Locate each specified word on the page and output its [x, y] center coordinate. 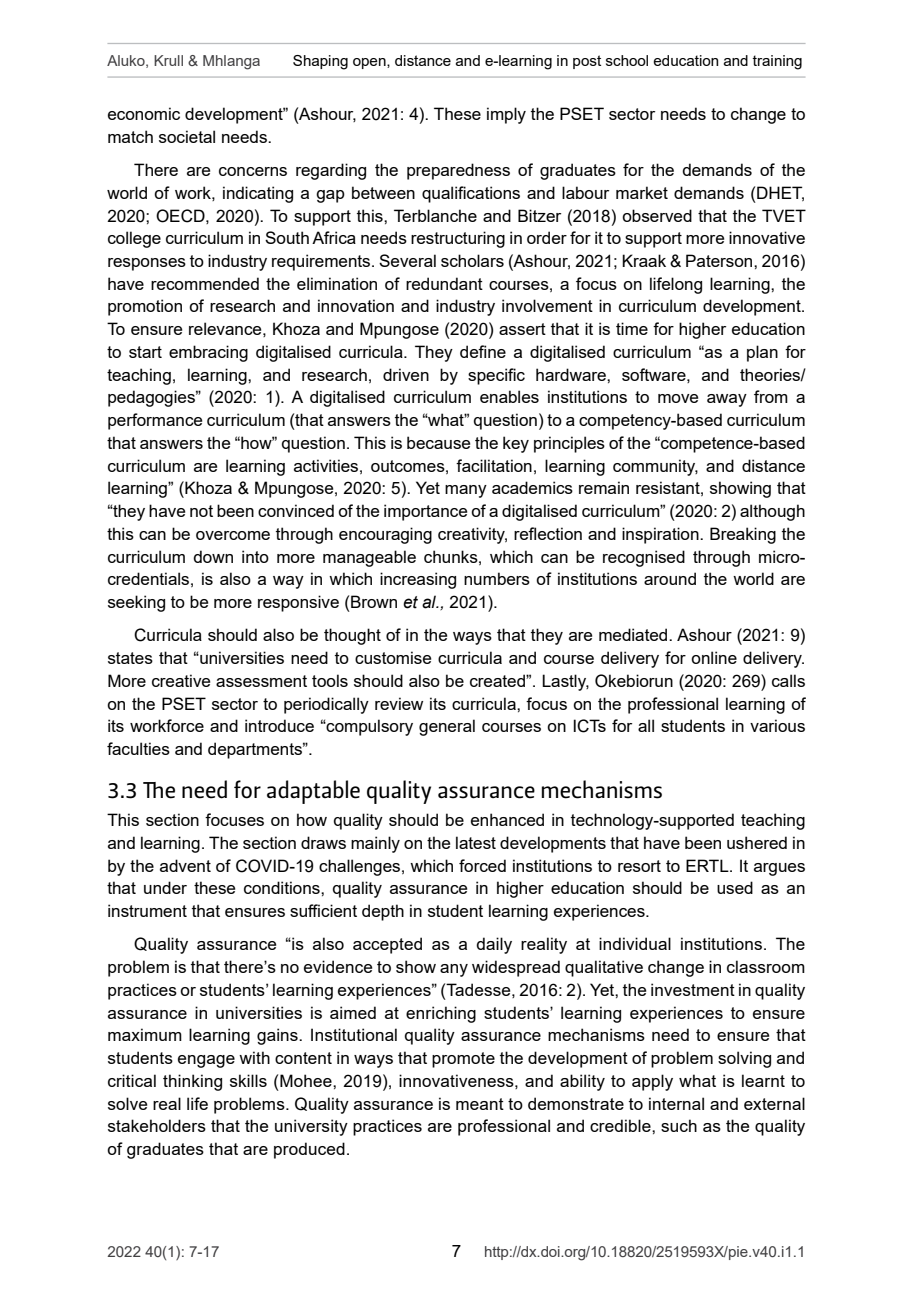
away [727, 400]
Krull [168, 60]
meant [480, 1104]
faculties [138, 748]
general [447, 727]
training [777, 62]
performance [155, 421]
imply [506, 115]
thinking [192, 1082]
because [438, 442]
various [777, 725]
